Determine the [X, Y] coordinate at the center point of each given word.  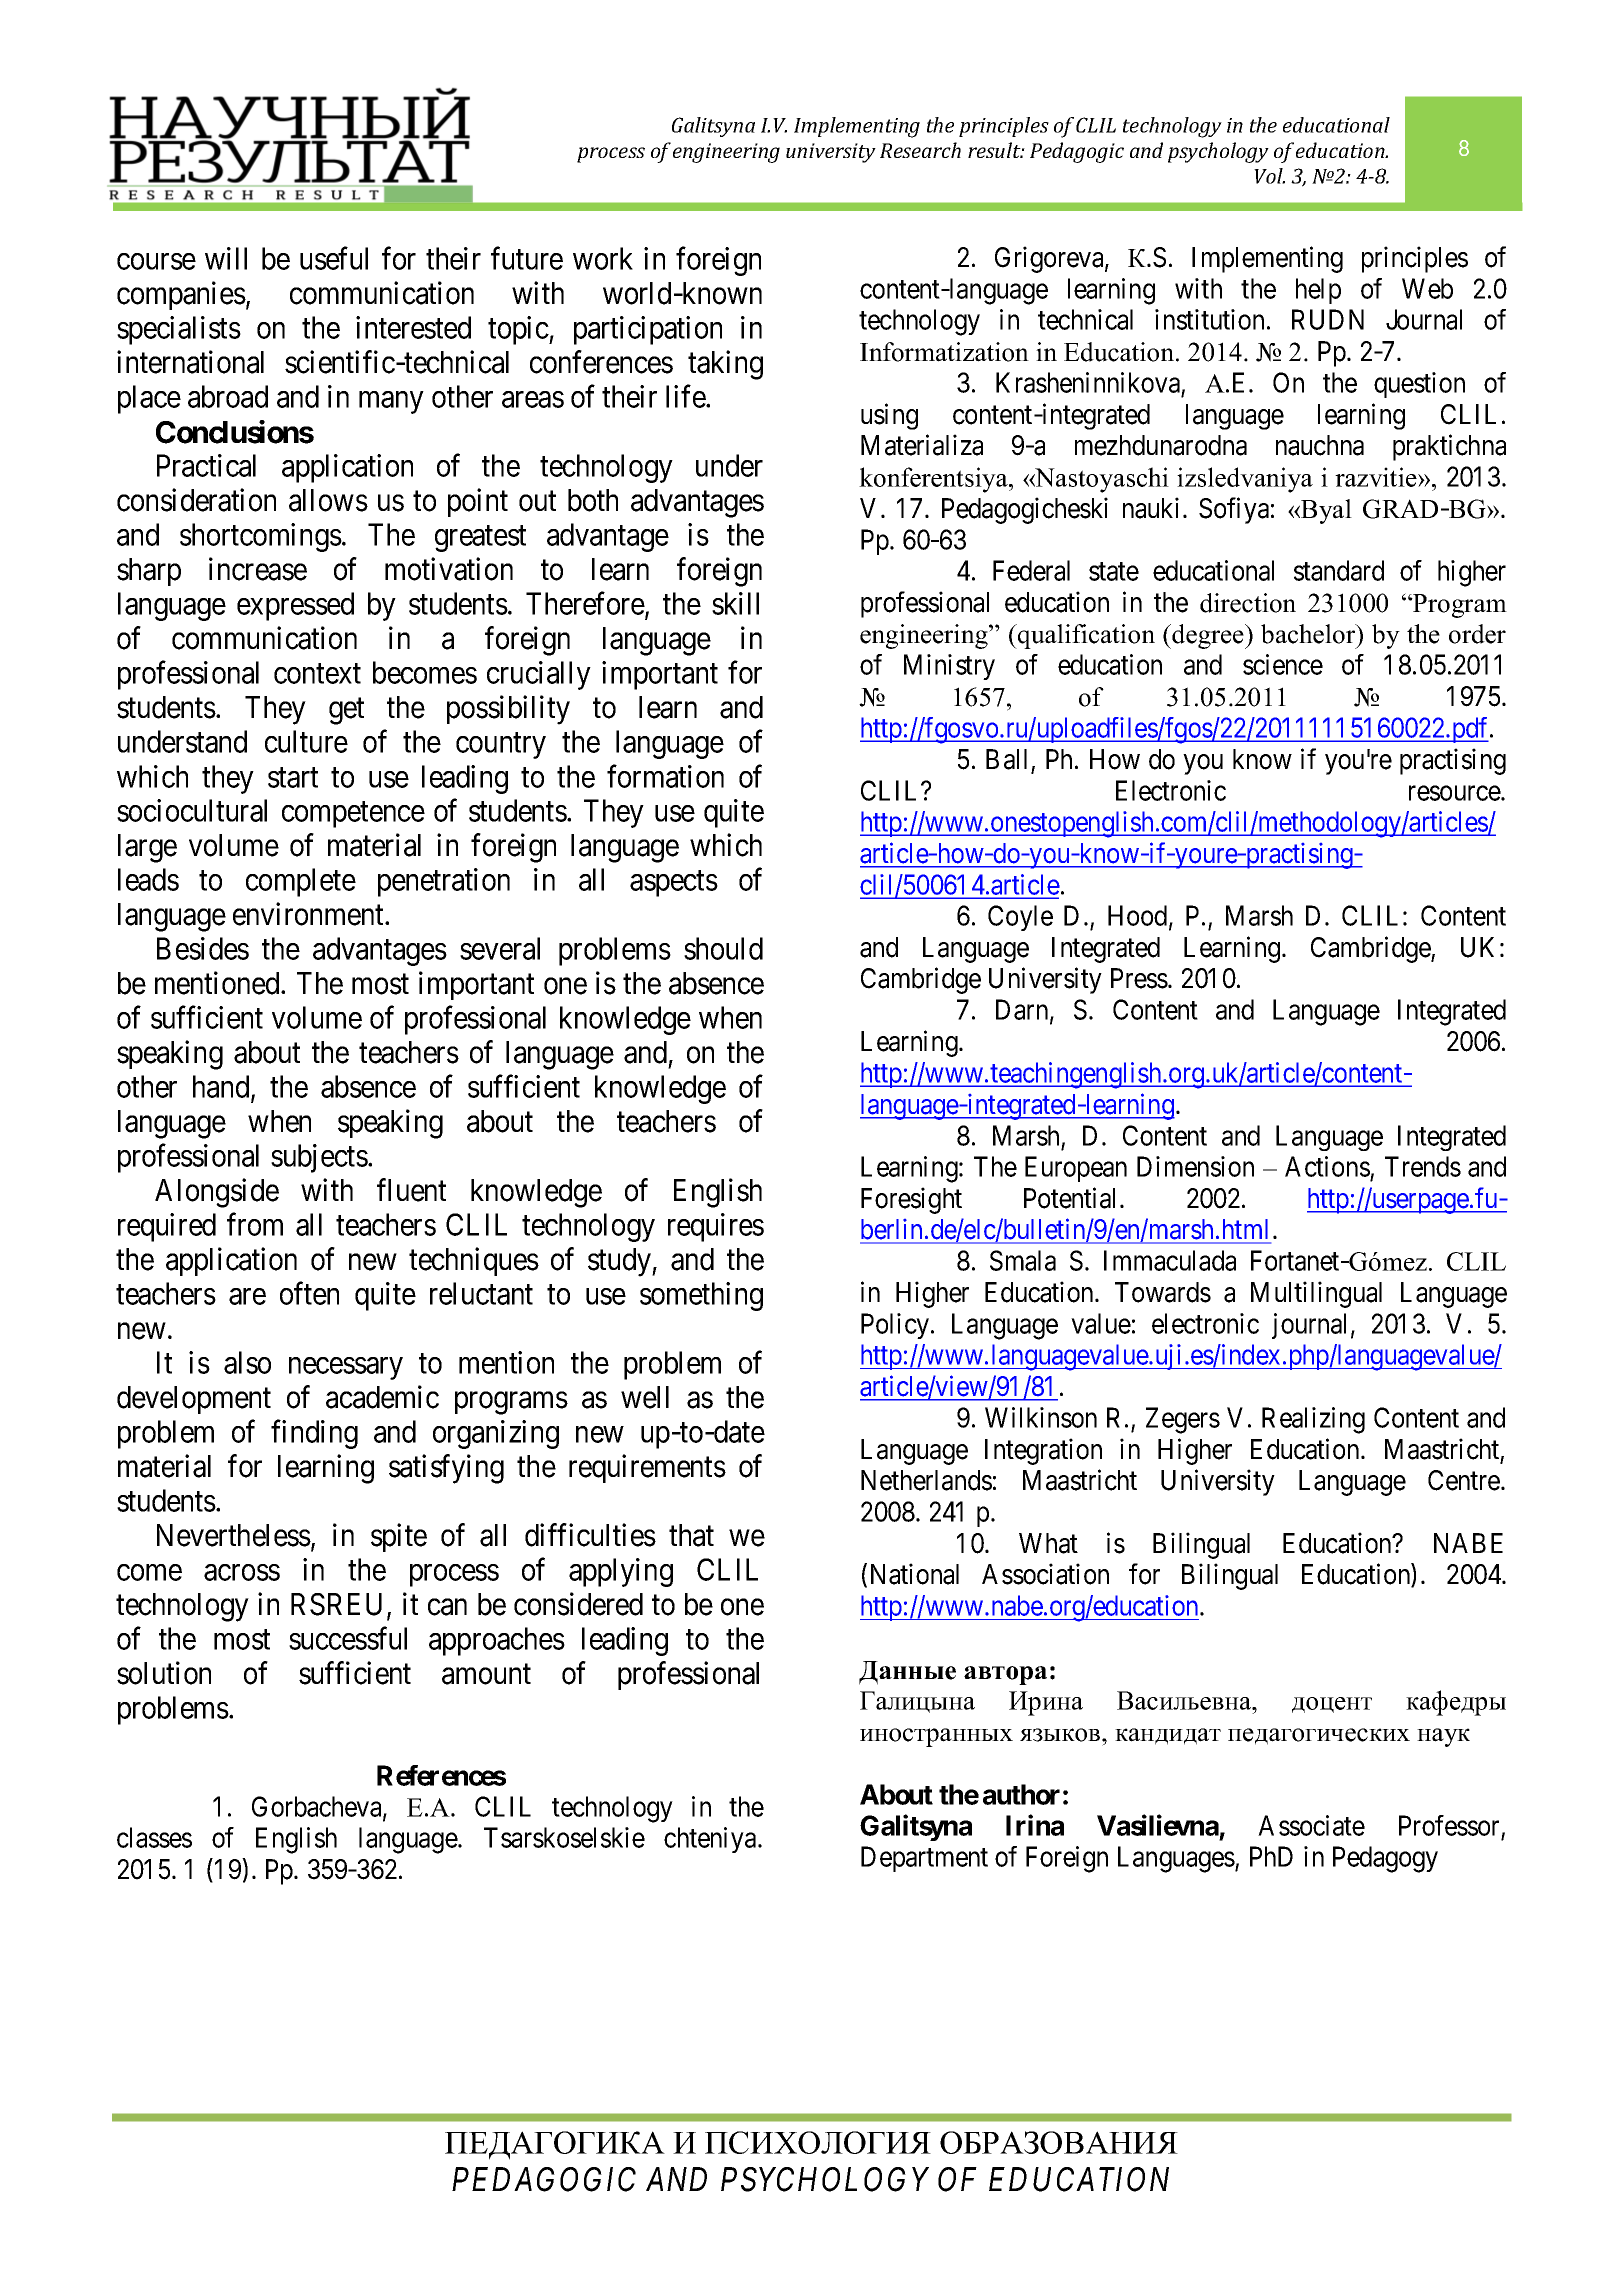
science [1283, 664]
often [309, 1293]
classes [154, 1837]
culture [306, 741]
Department [924, 1859]
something [701, 1296]
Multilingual [1316, 1294]
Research [920, 150]
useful [334, 258]
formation [665, 776]
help [1318, 291]
